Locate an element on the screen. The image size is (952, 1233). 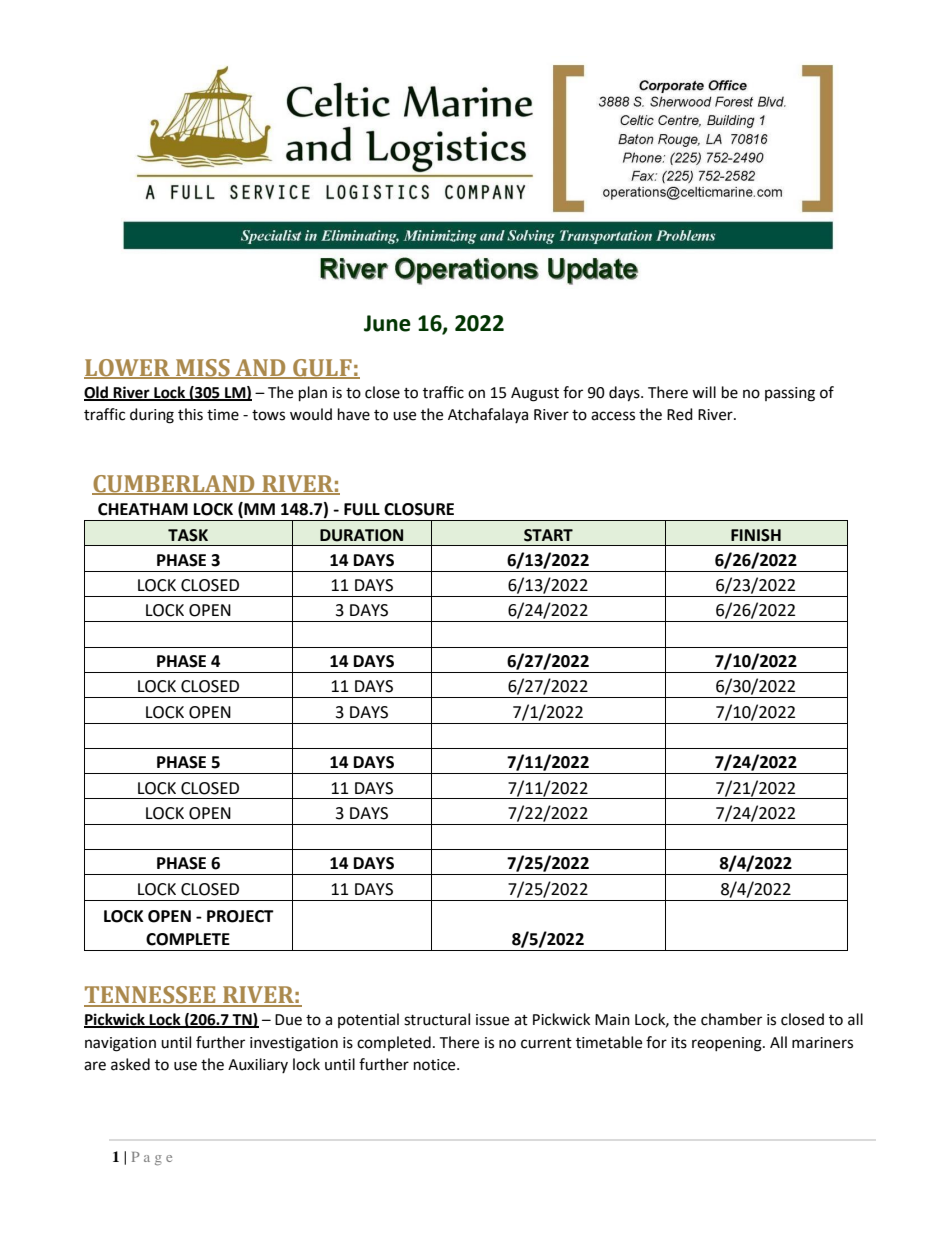
FINISH is located at coordinates (756, 535).
